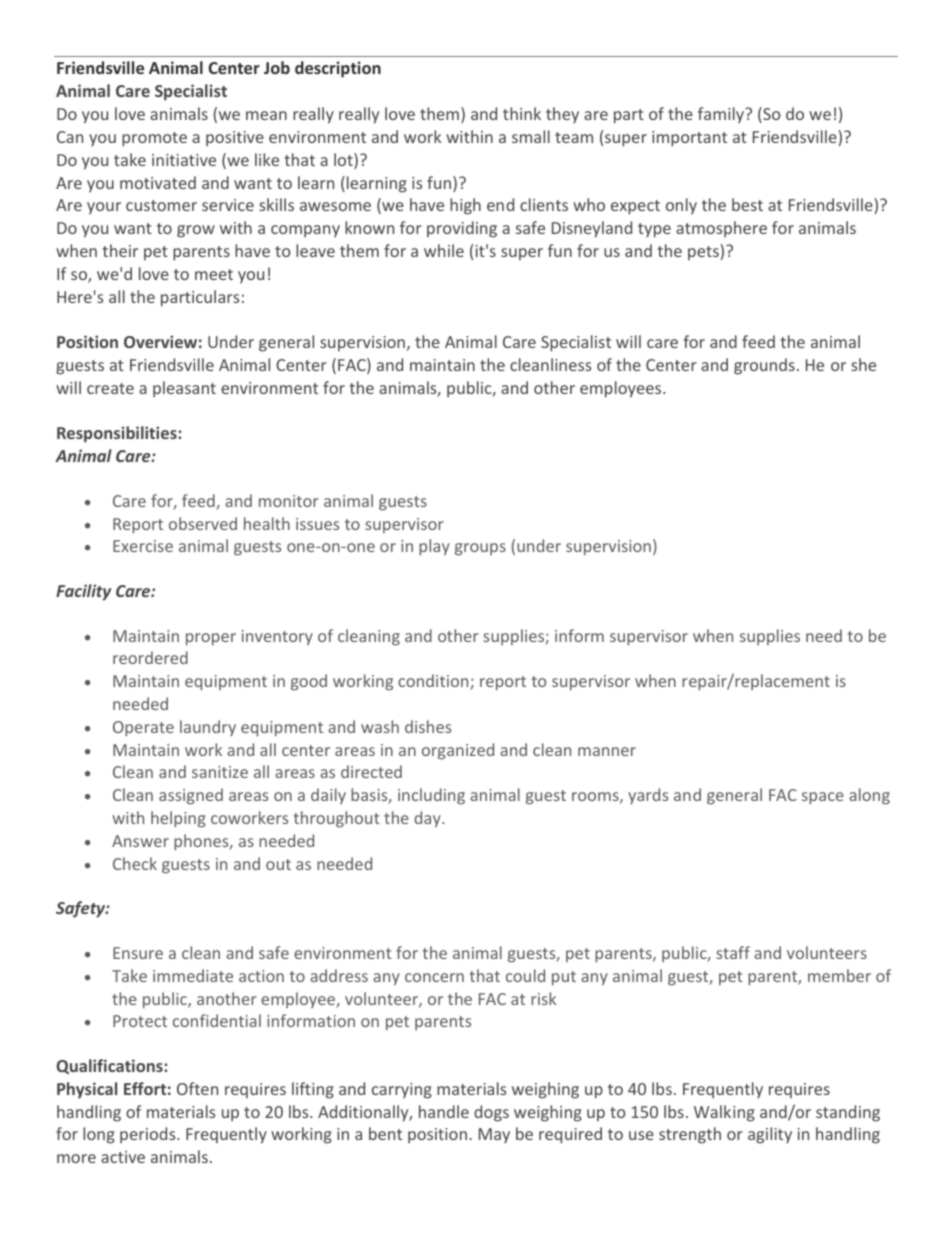 The height and width of the screenshot is (1233, 952). What do you see at coordinates (149, 1135) in the screenshot?
I see `periods` at bounding box center [149, 1135].
